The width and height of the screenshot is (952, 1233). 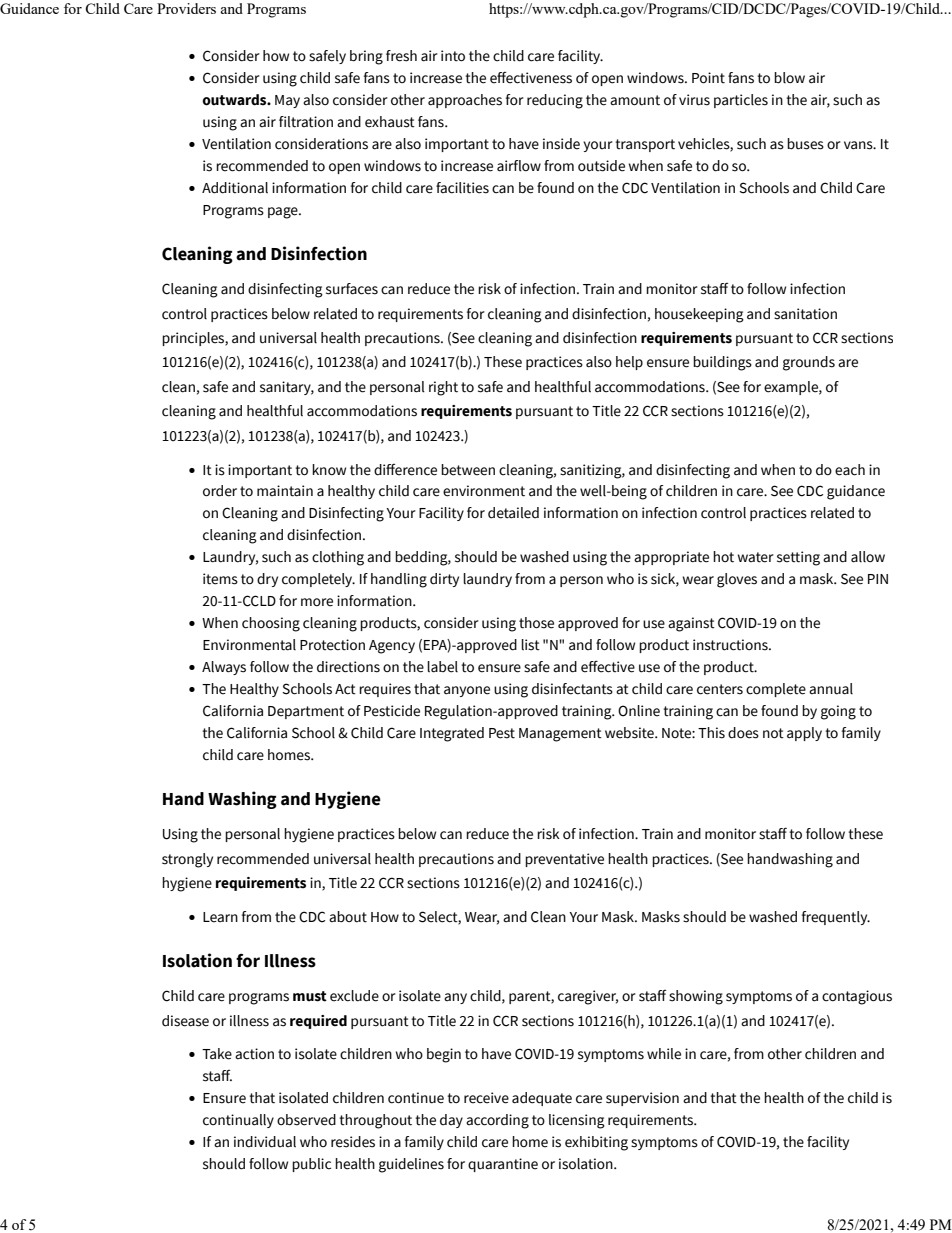 I want to click on blow, so click(x=789, y=78).
